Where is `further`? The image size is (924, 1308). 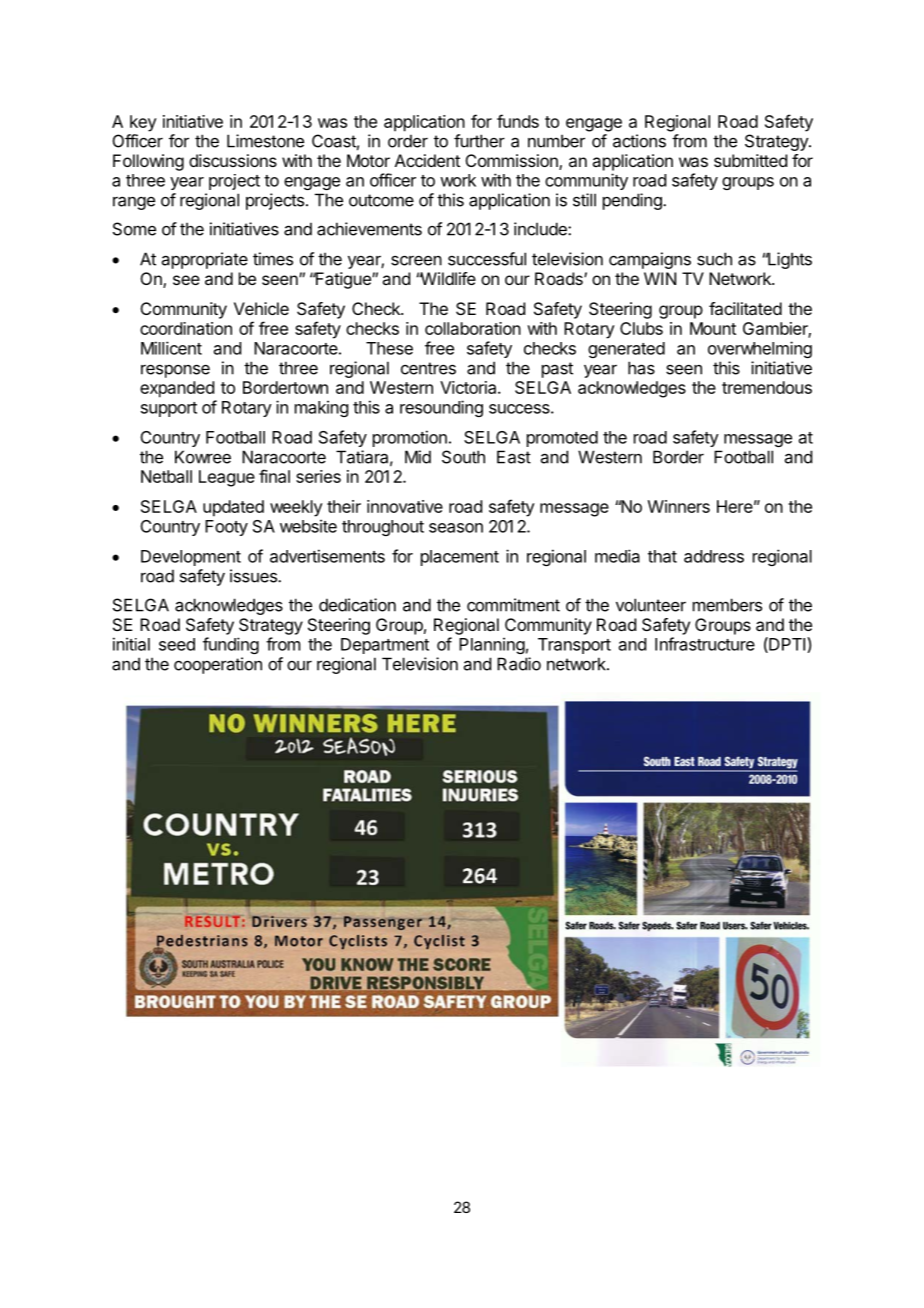
further is located at coordinates (479, 141).
